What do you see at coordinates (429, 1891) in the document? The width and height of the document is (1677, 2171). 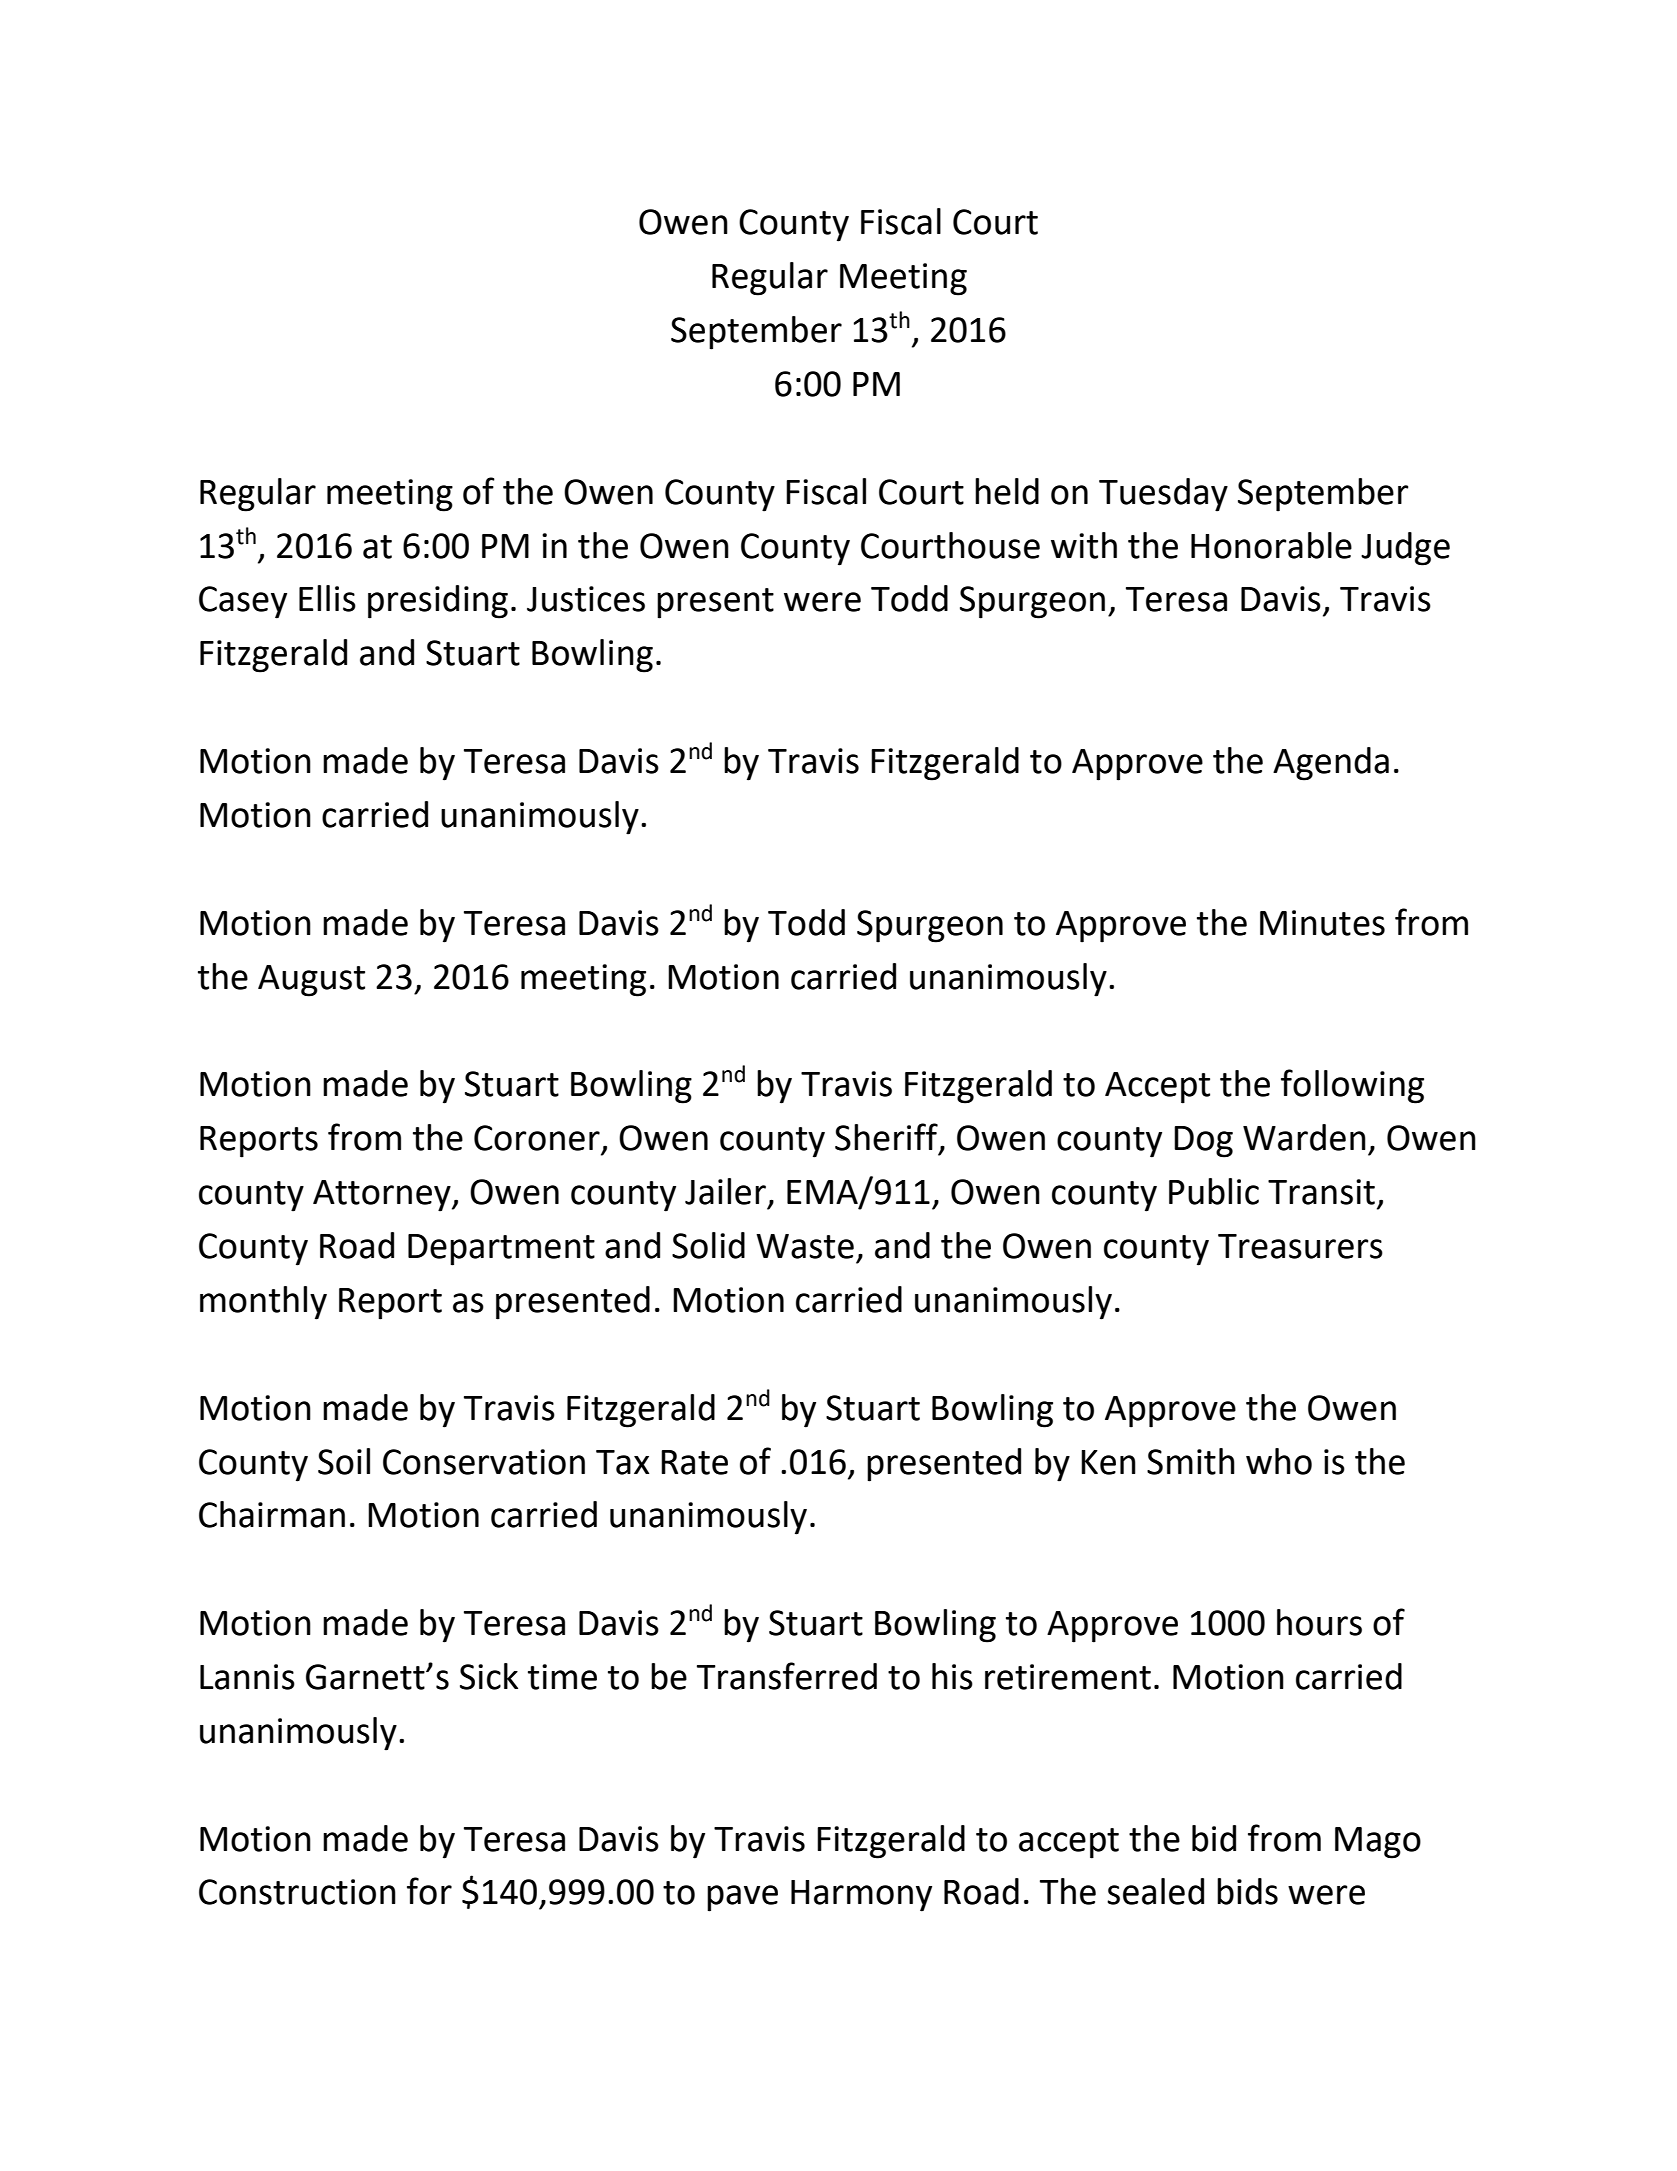 I see `for` at bounding box center [429, 1891].
